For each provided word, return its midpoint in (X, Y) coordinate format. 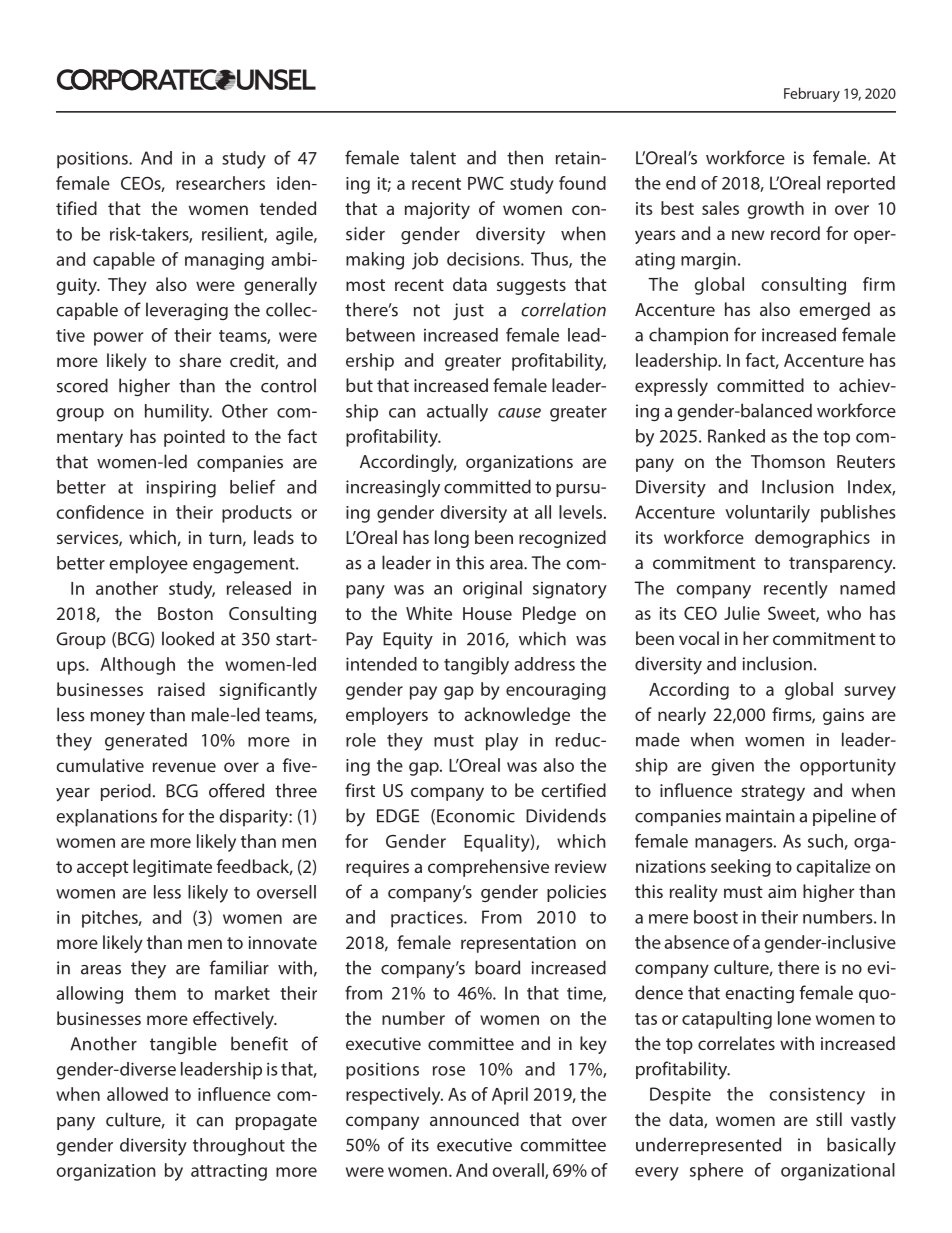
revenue (184, 767)
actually (457, 413)
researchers (220, 183)
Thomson (788, 461)
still (829, 1119)
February (812, 94)
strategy (773, 793)
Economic (476, 816)
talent (433, 157)
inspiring (181, 489)
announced (474, 1119)
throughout (239, 1147)
